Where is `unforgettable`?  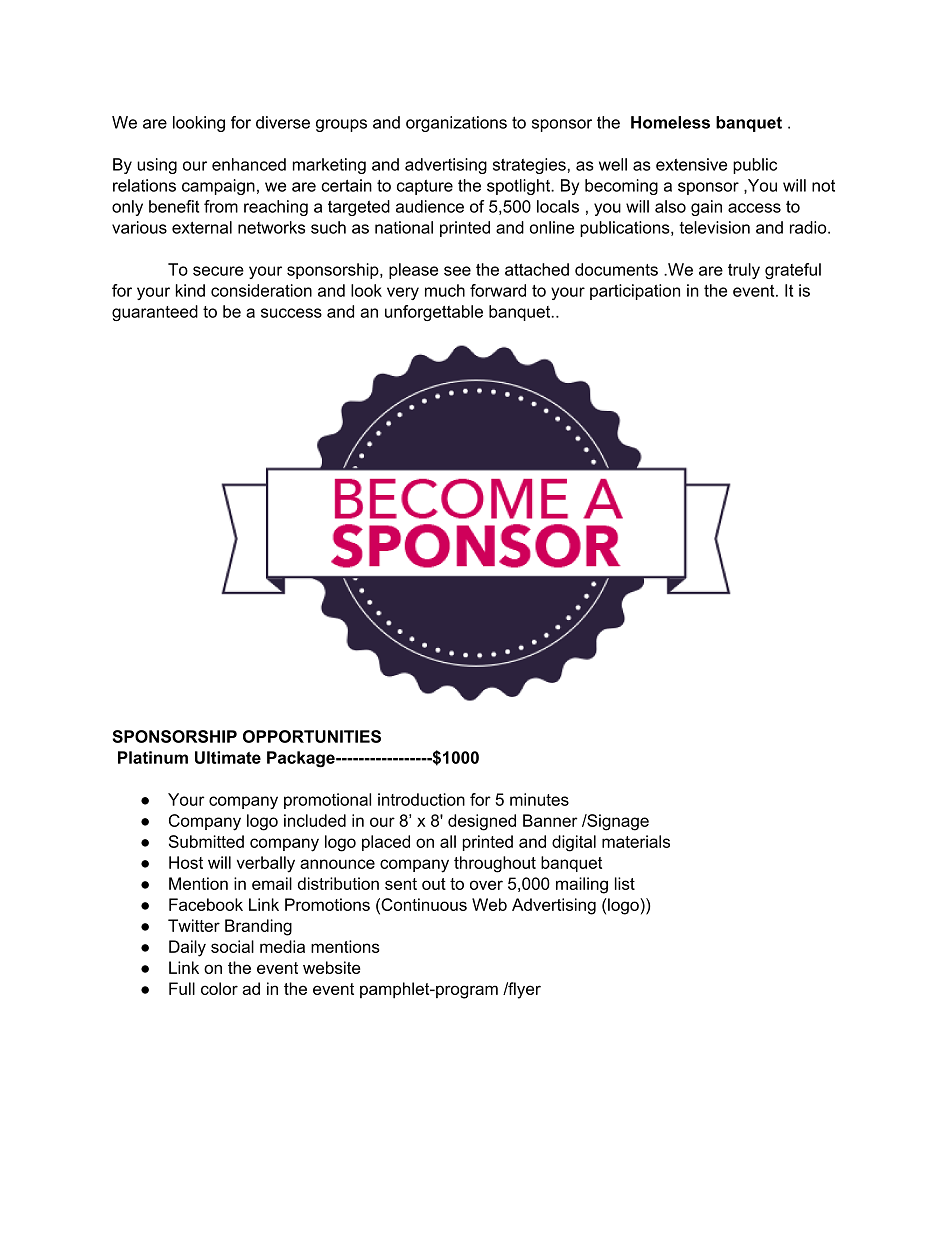 unforgettable is located at coordinates (434, 313).
